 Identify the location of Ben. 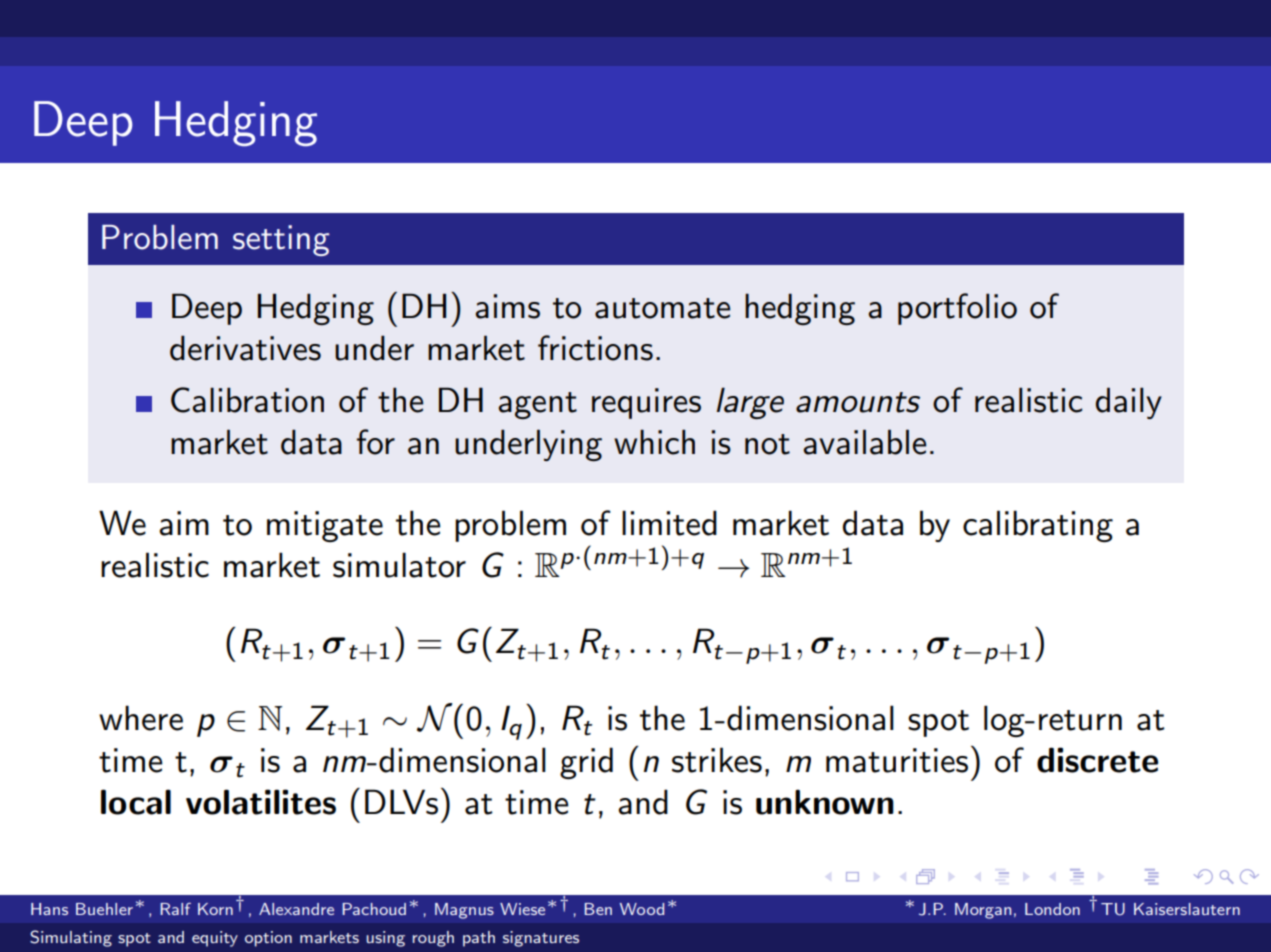
(598, 909).
